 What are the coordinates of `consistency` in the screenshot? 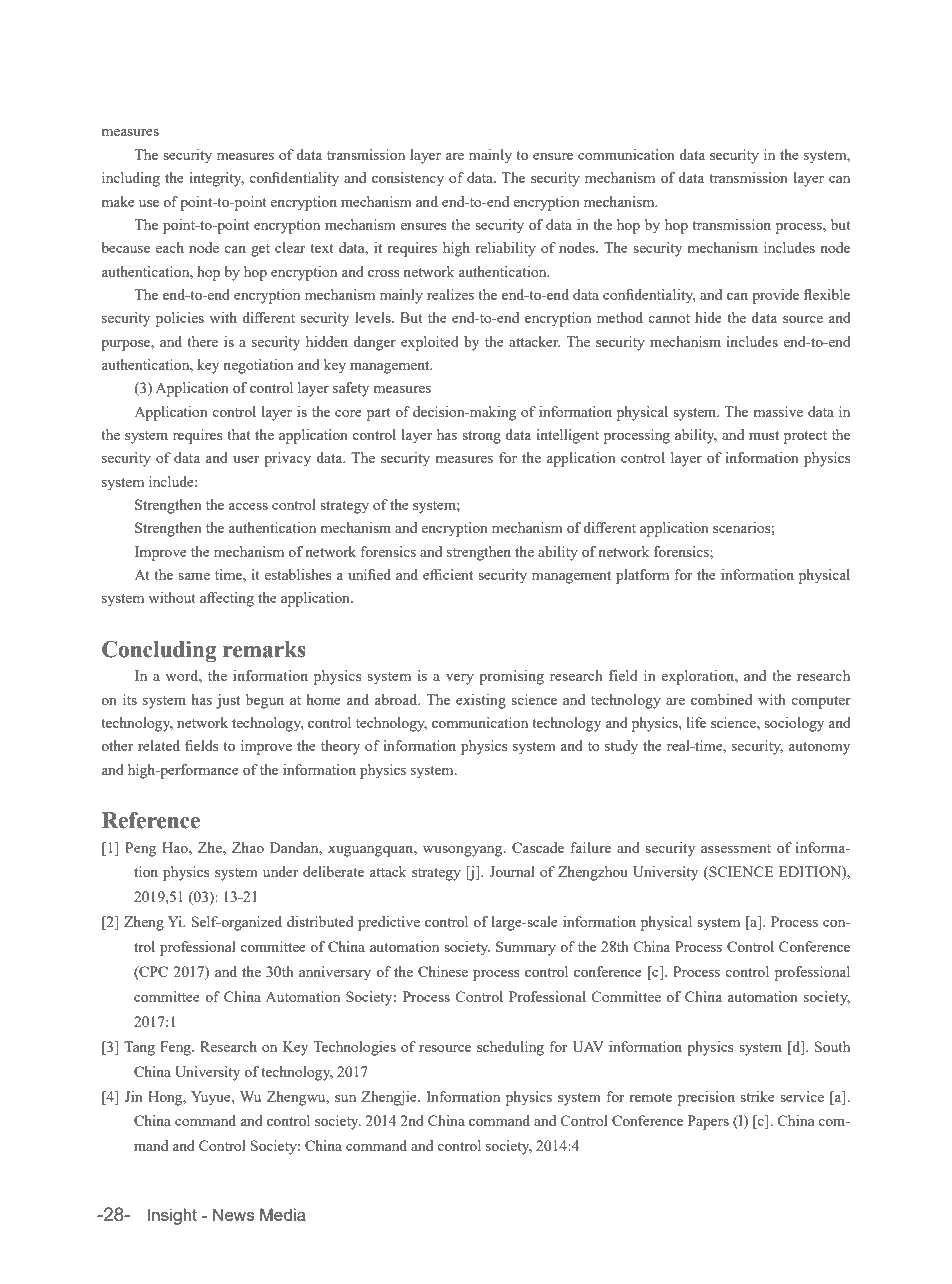 It's located at (408, 179).
